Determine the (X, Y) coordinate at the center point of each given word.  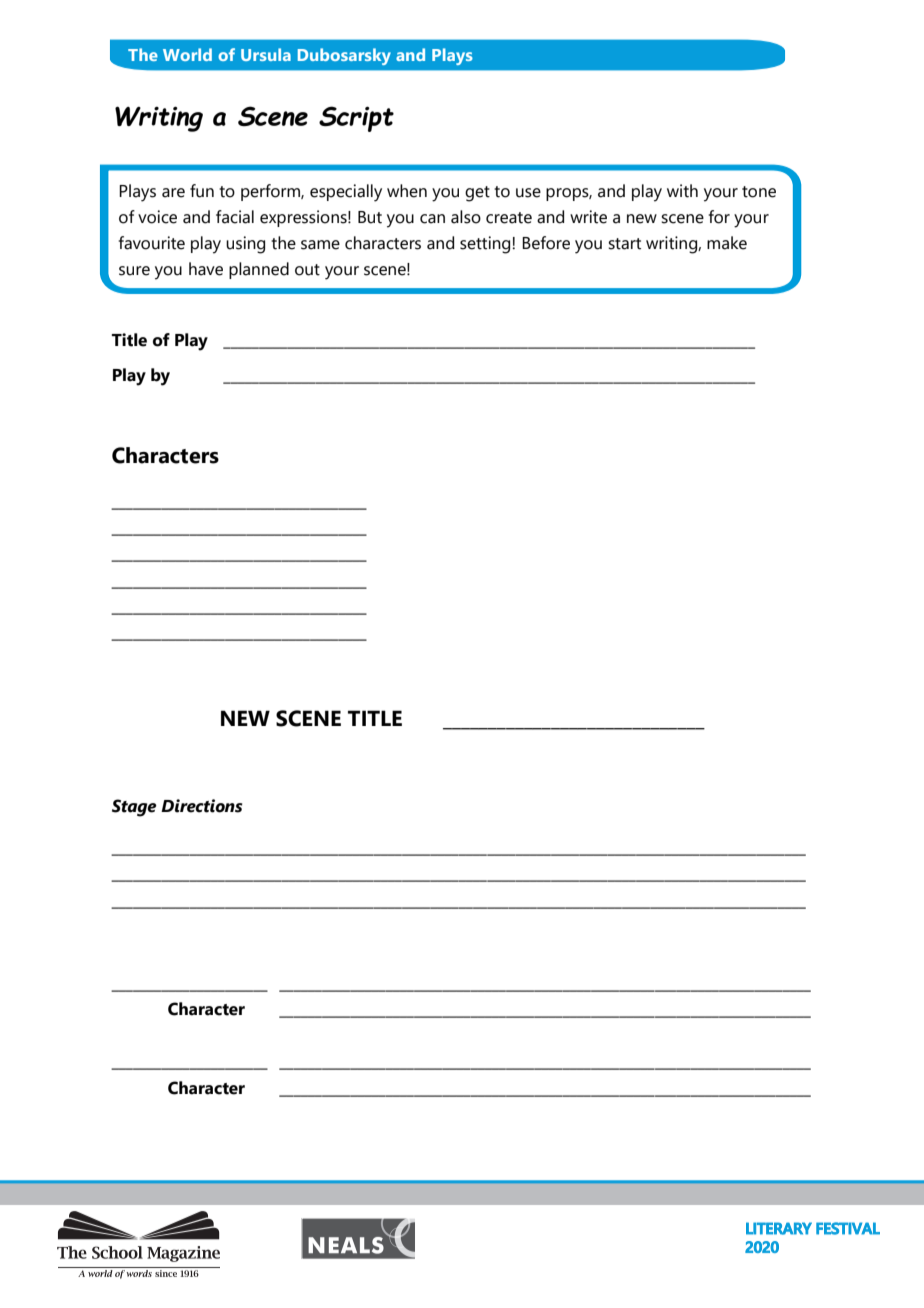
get (477, 194)
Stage (134, 808)
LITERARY (779, 1228)
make (727, 243)
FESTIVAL (848, 1228)
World (187, 54)
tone (759, 192)
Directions (201, 806)
